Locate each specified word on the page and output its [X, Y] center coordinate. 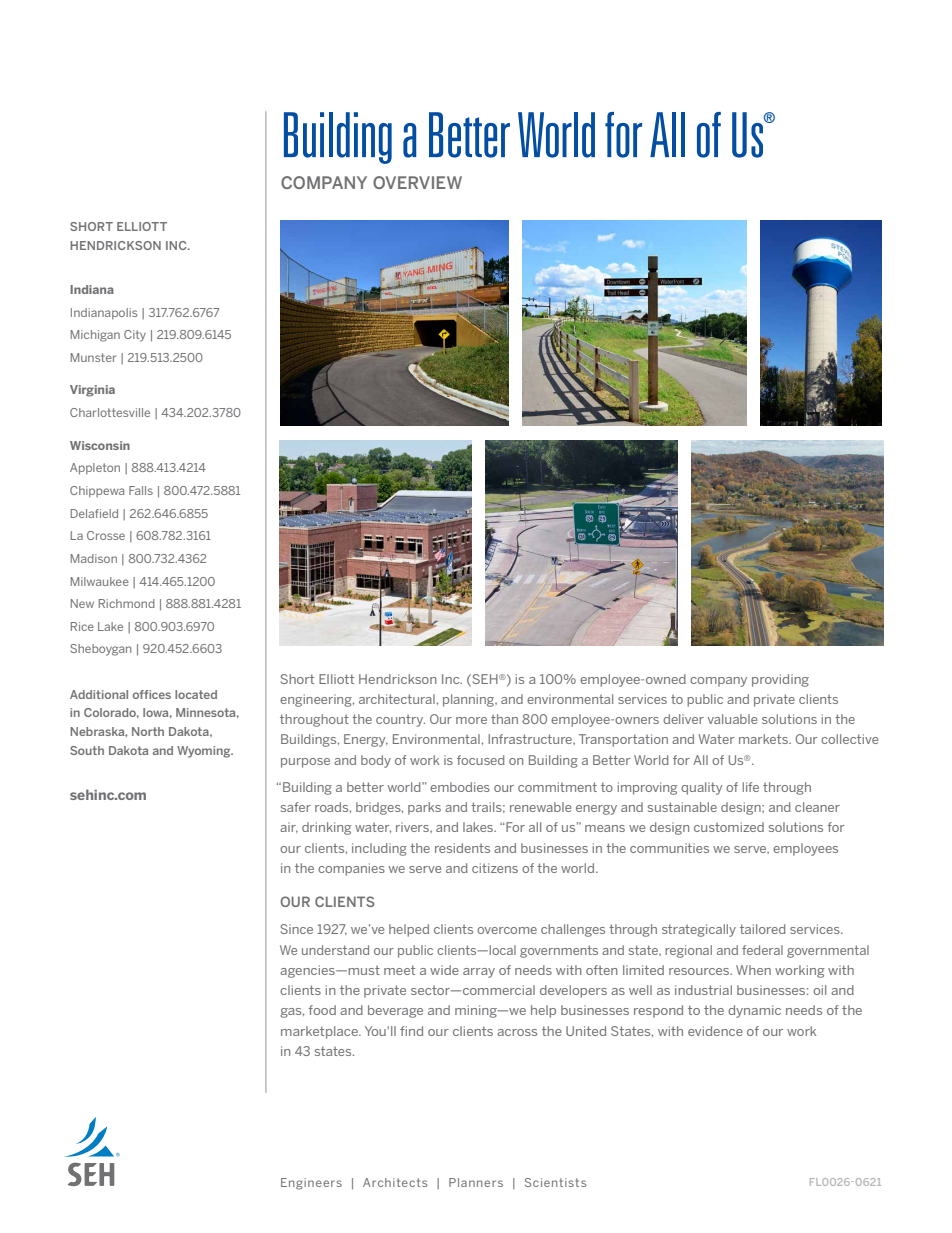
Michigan [95, 336]
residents [462, 848]
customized [729, 827]
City [135, 336]
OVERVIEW [417, 182]
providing [780, 680]
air [289, 827]
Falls [141, 490]
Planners [476, 1182]
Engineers [311, 1184]
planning [470, 700]
